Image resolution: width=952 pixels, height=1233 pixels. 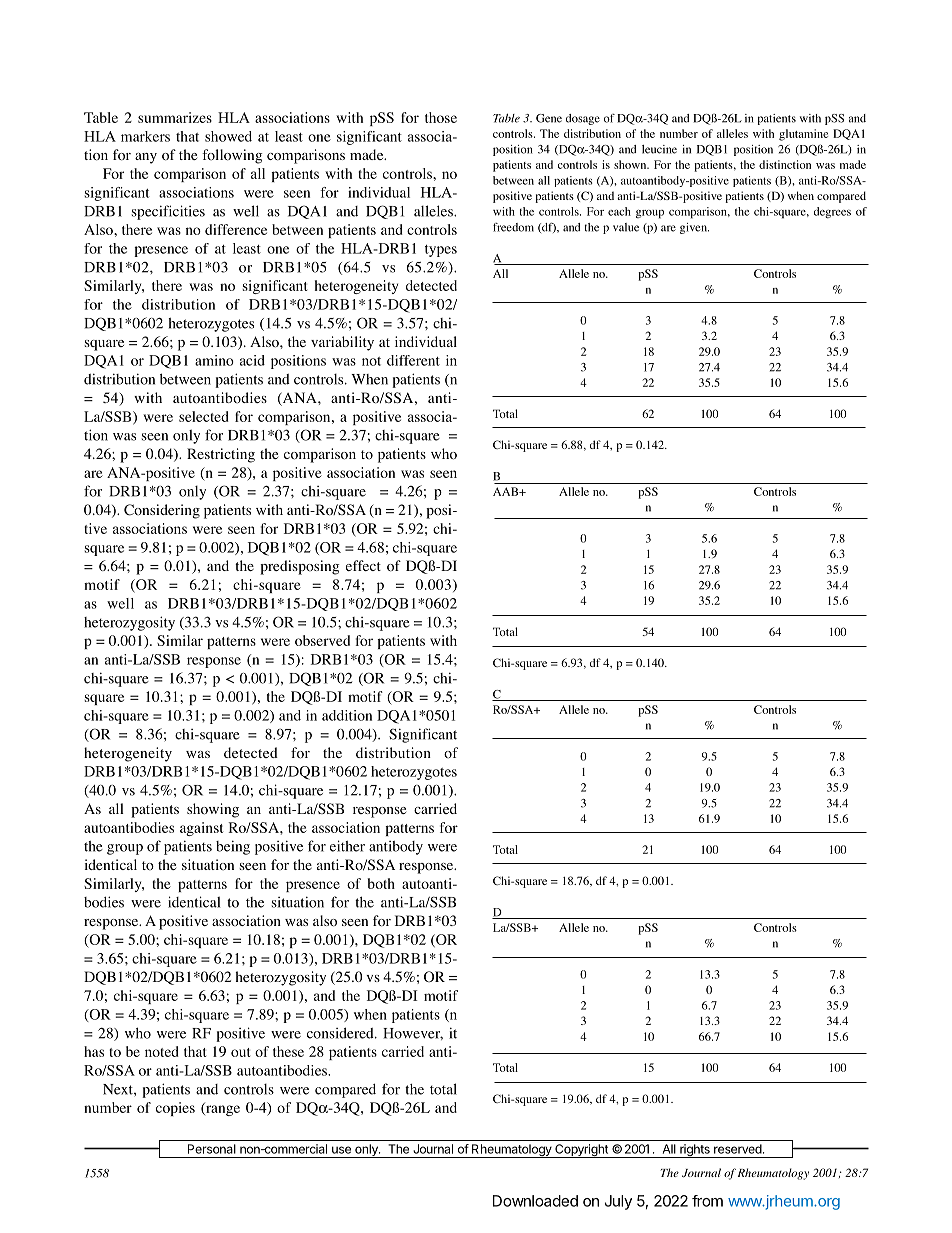 I want to click on both, so click(x=381, y=883).
